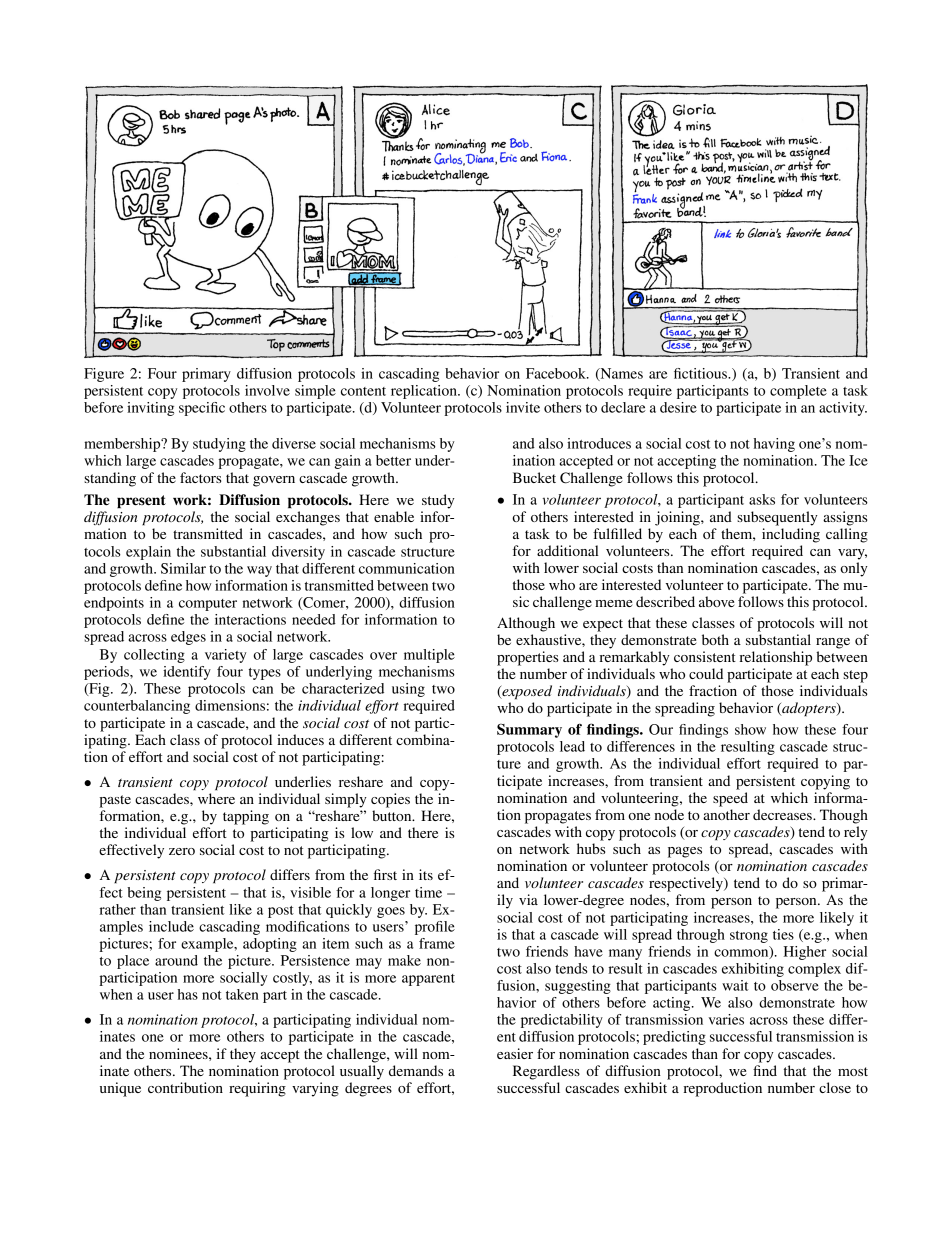 The height and width of the document is (1233, 952). What do you see at coordinates (390, 800) in the document?
I see `copies` at bounding box center [390, 800].
